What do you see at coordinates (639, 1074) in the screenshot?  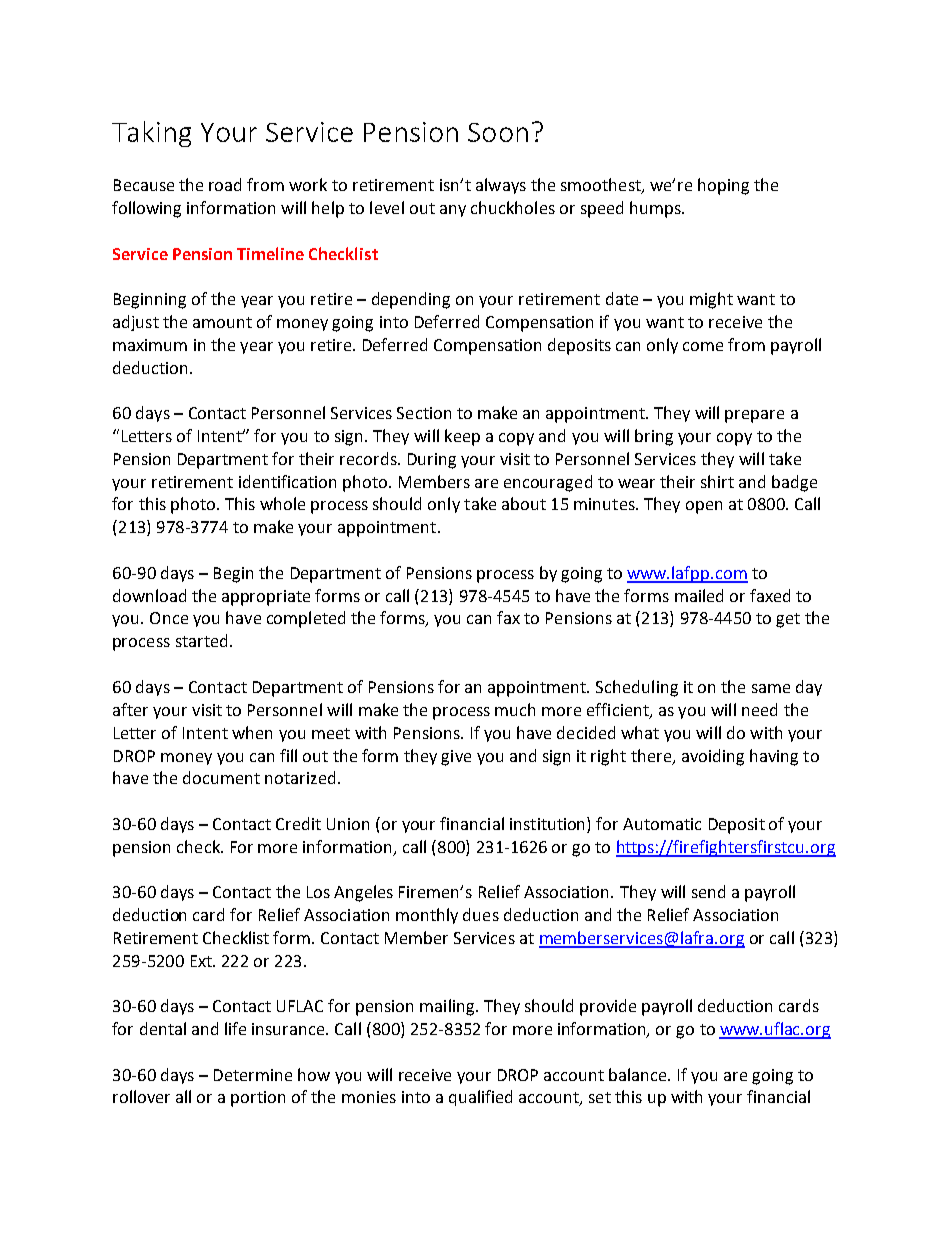 I see `balance` at bounding box center [639, 1074].
